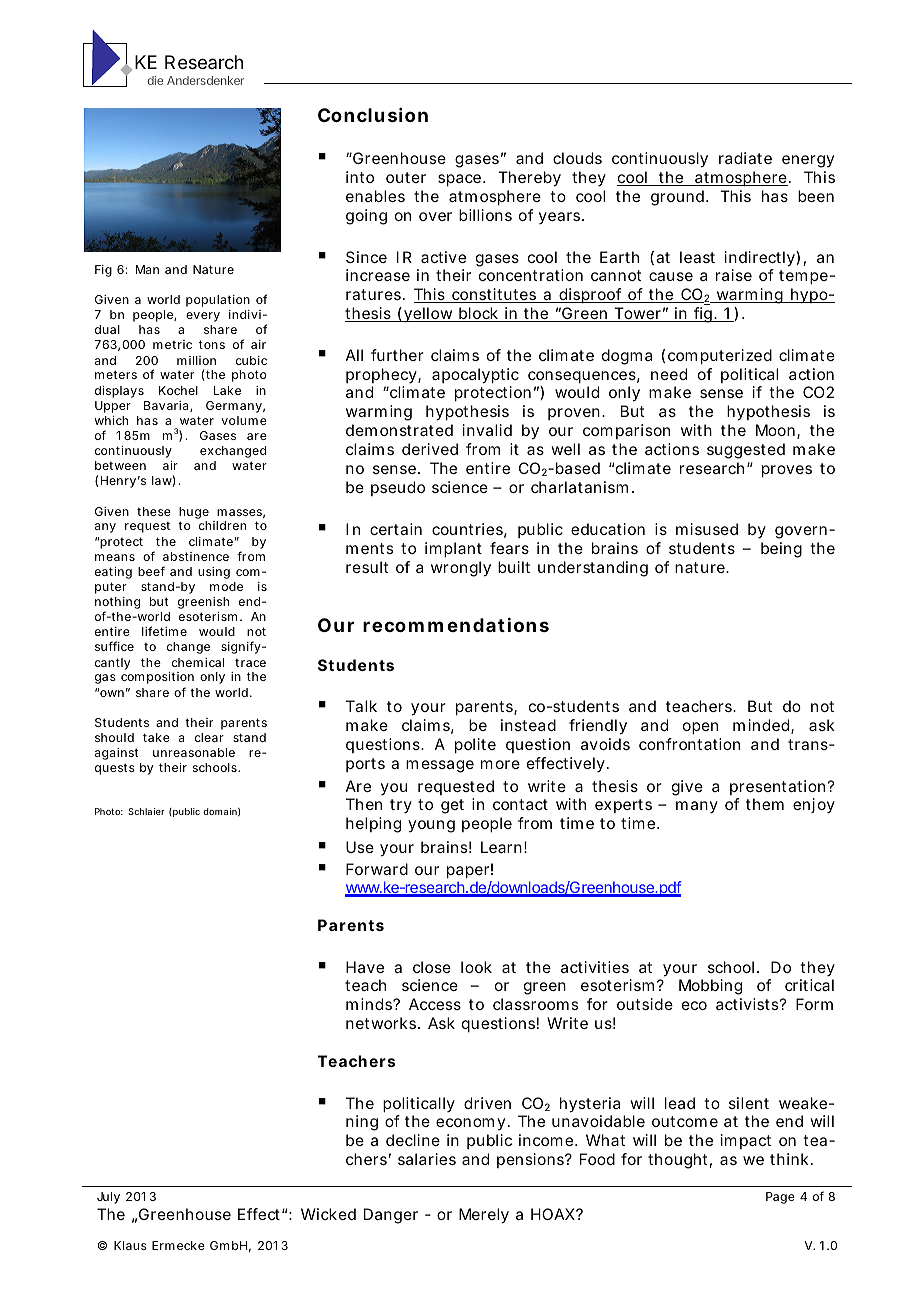  Describe the element at coordinates (413, 1140) in the screenshot. I see `decline` at that location.
